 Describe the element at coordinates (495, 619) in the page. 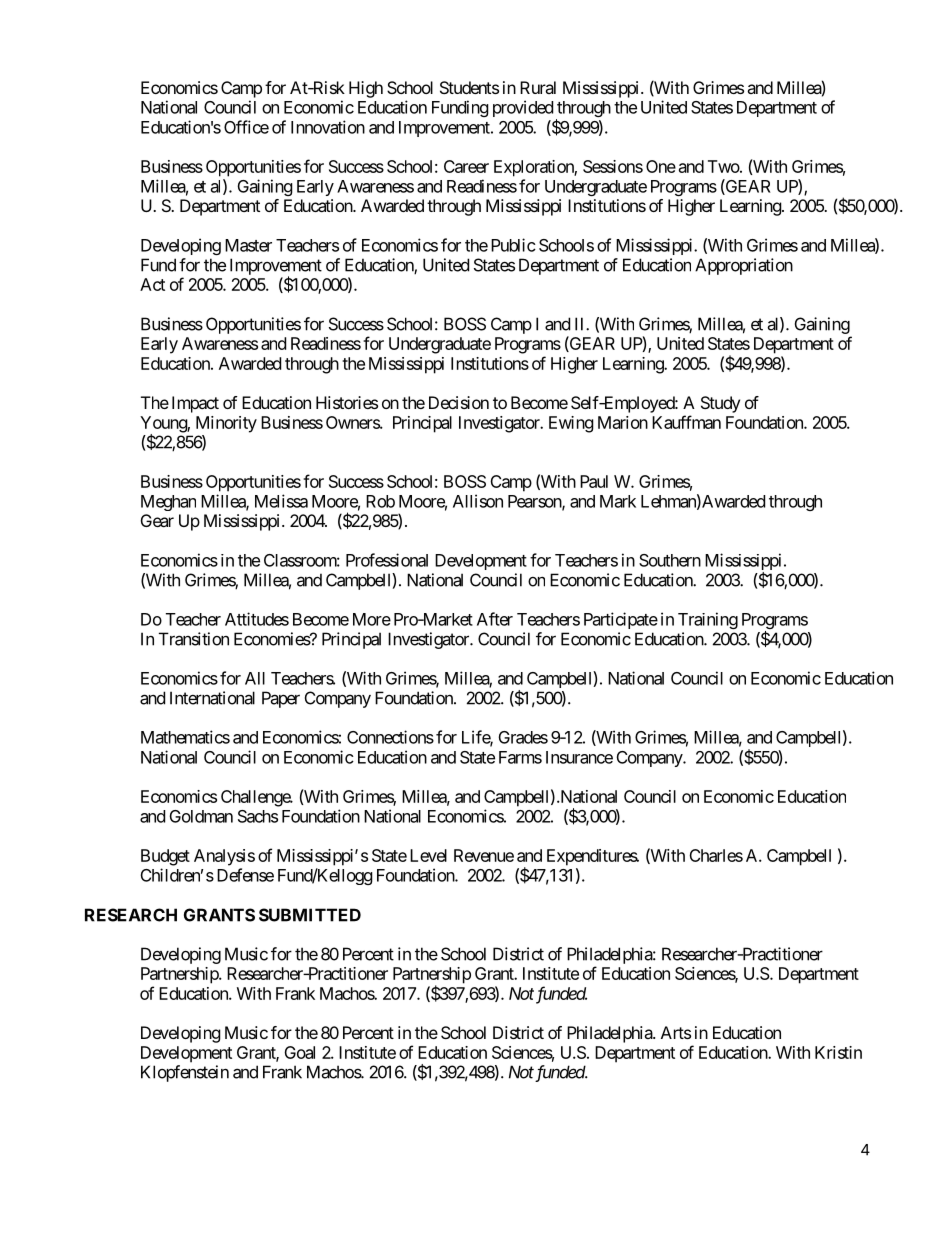

I see `After` at that location.
